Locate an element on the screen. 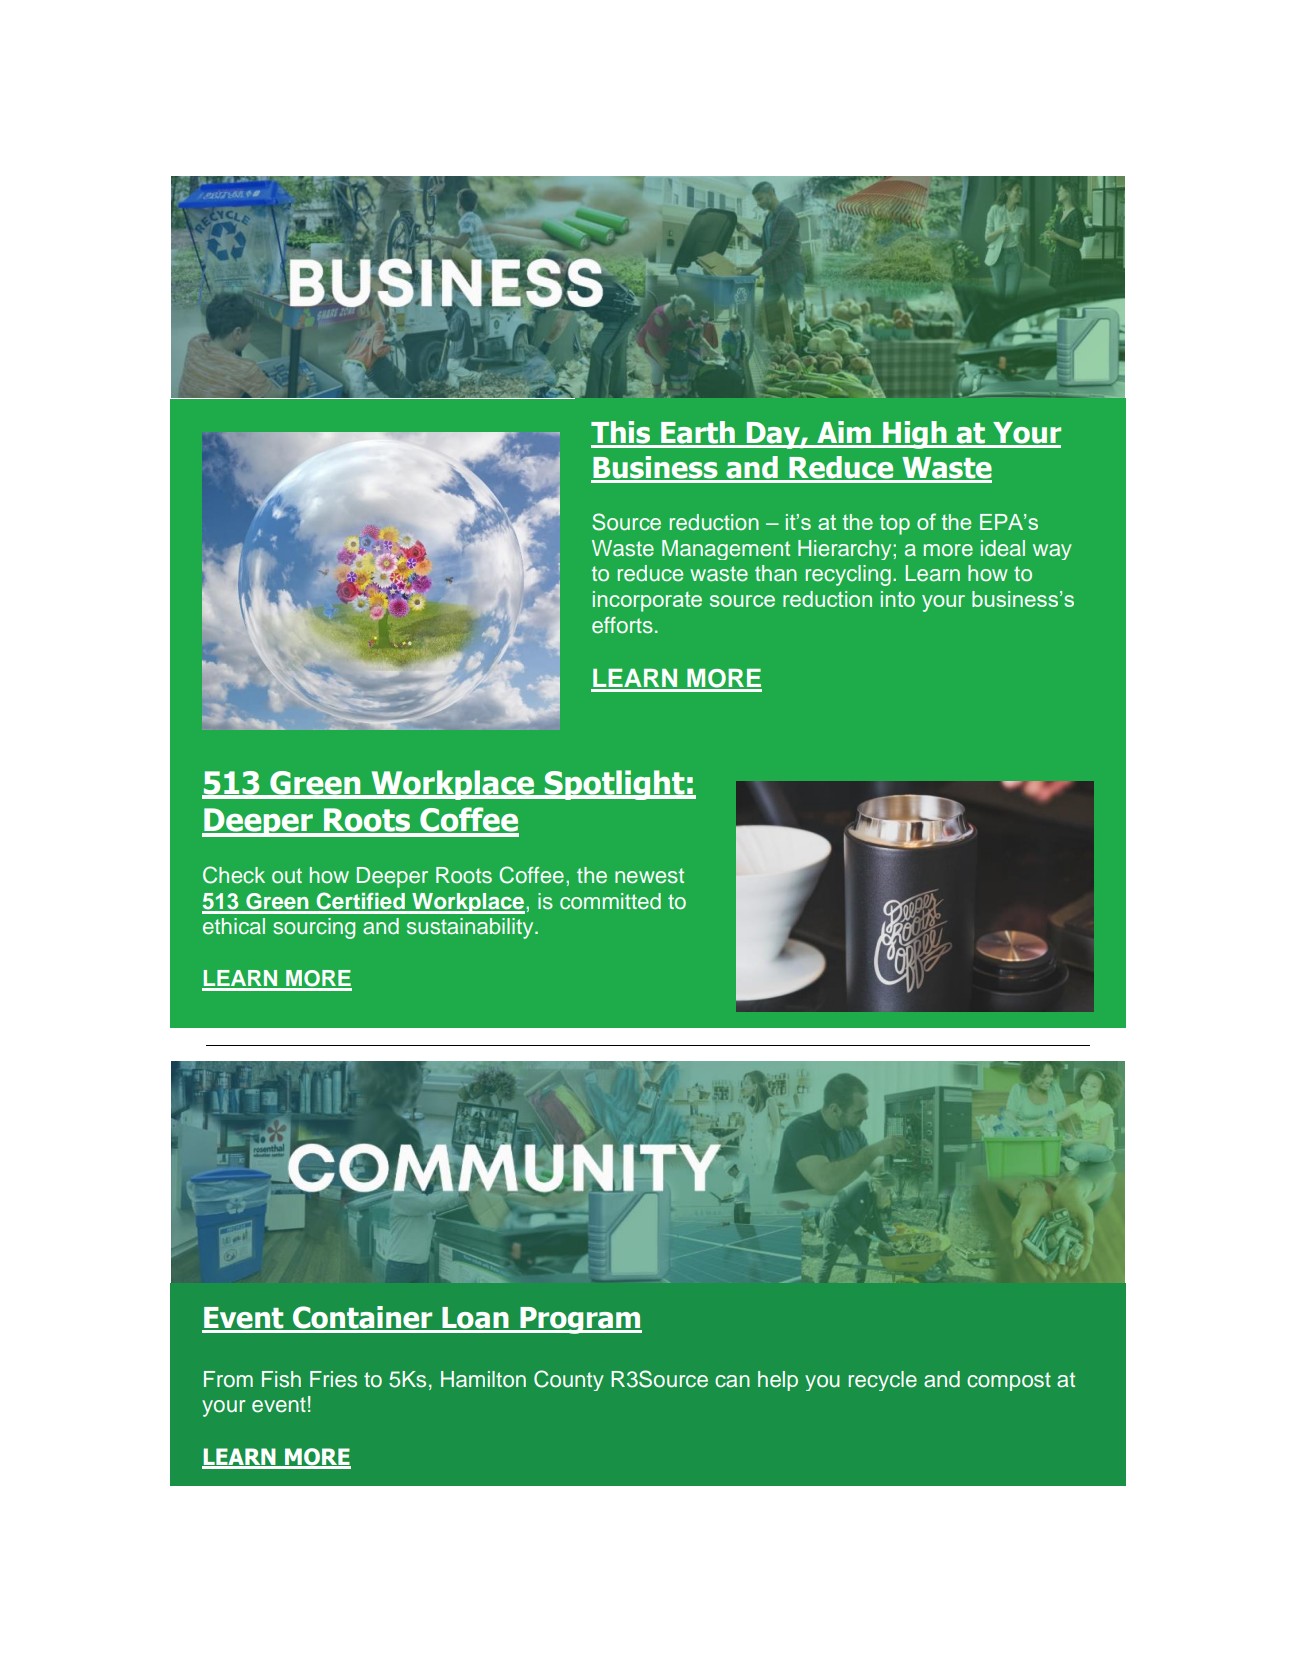  newest is located at coordinates (649, 876).
